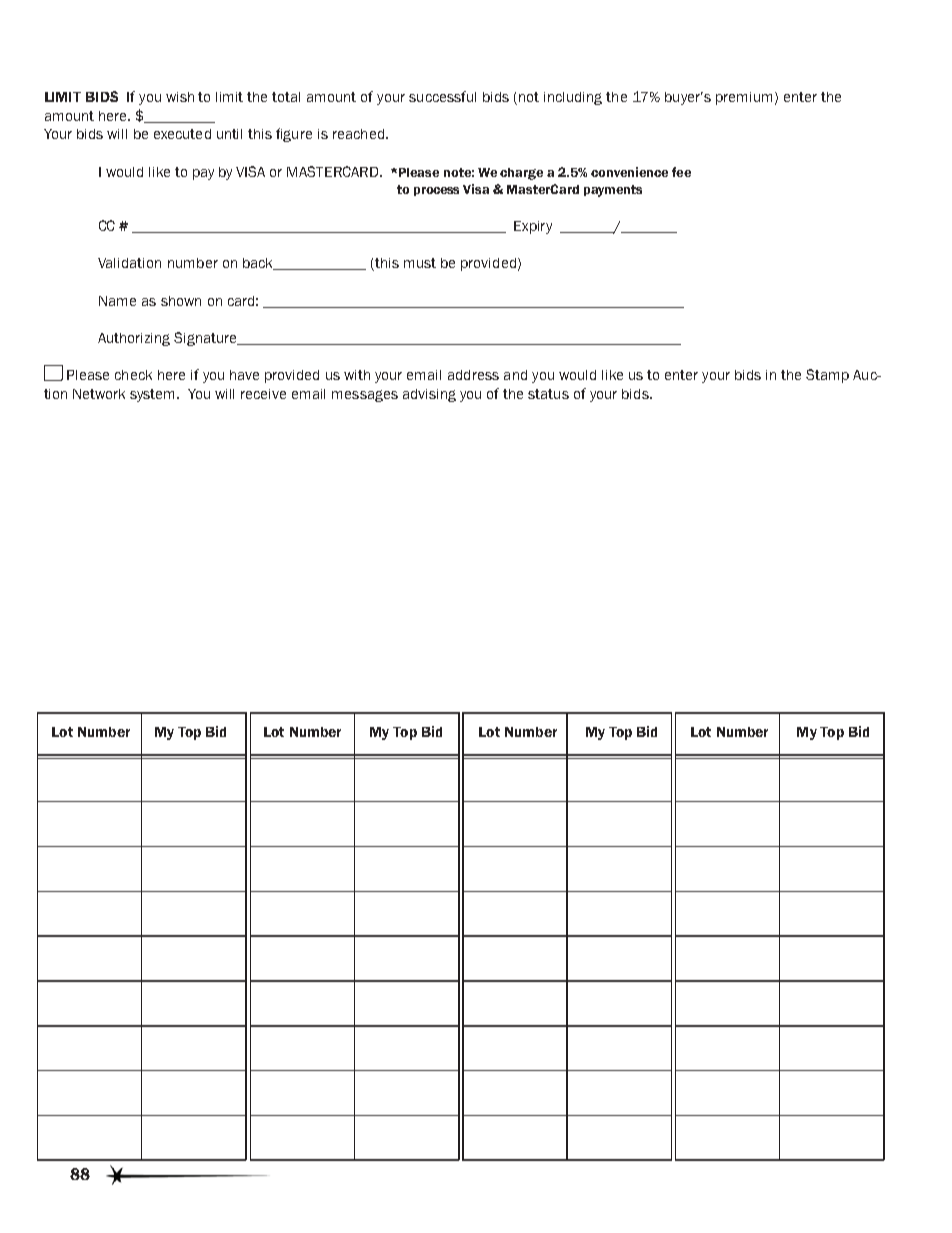 This page has height=1233, width=952. I want to click on premium, so click(744, 98).
